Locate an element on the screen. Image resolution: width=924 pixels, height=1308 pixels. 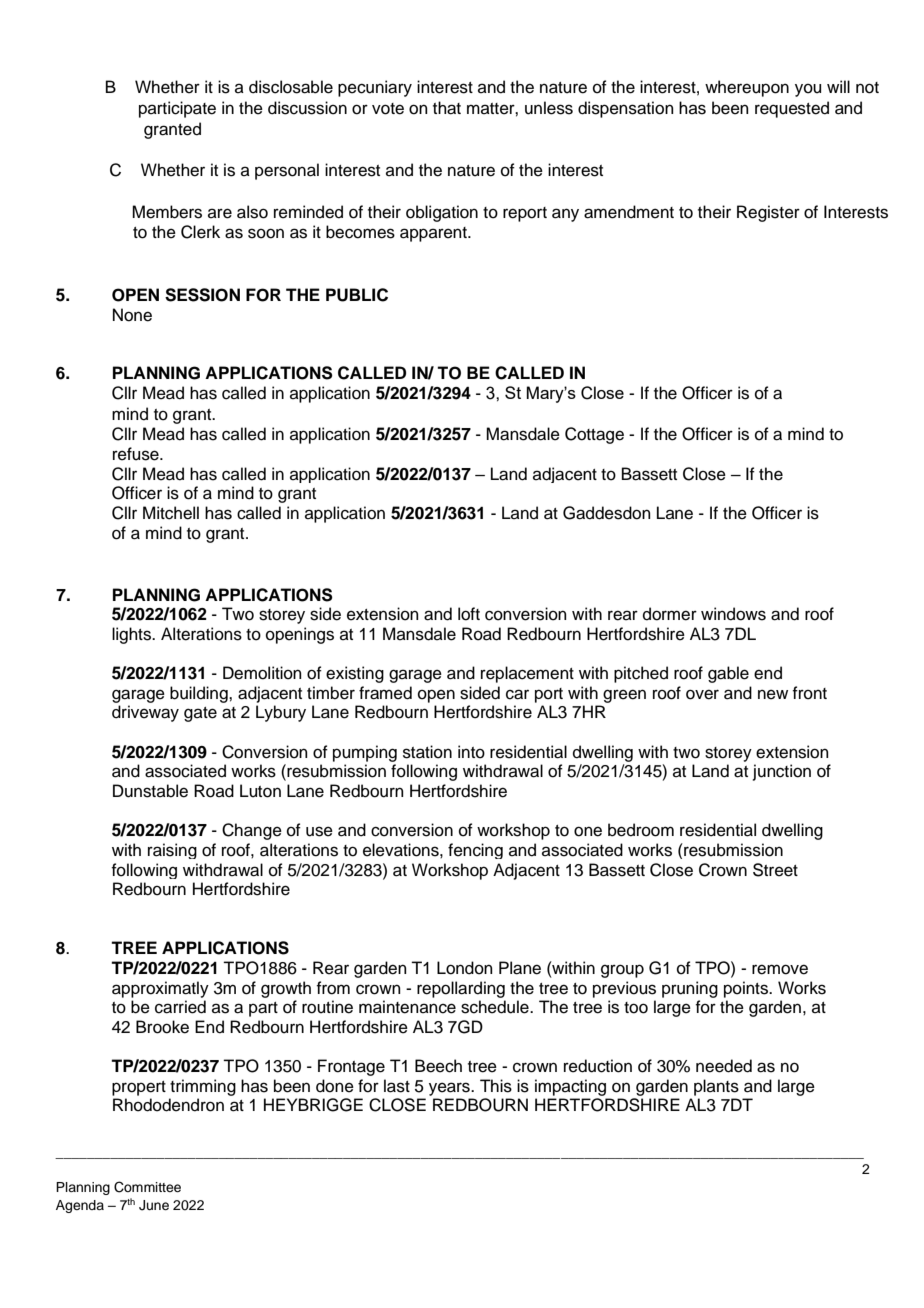
loft is located at coordinates (469, 614).
